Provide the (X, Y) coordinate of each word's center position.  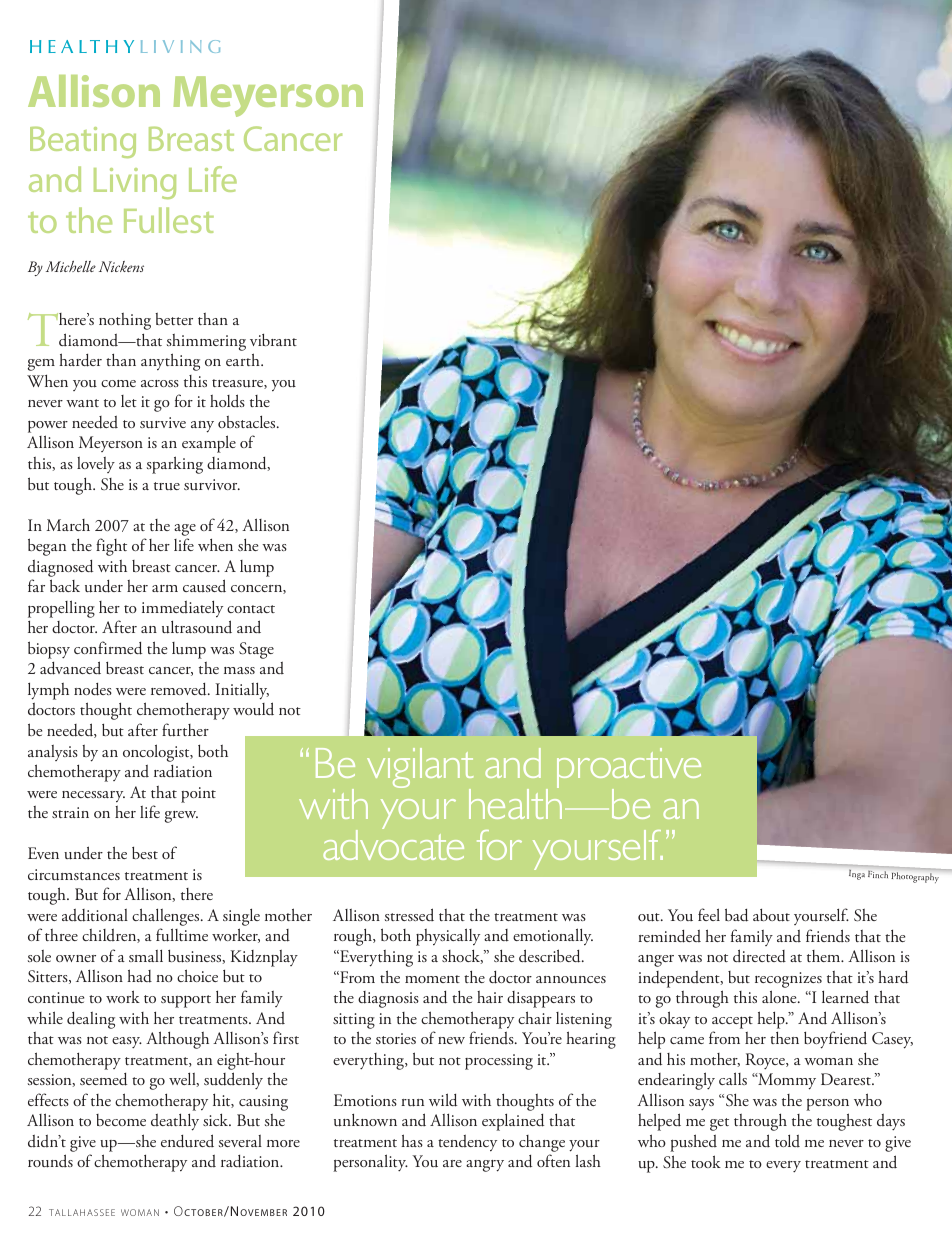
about (771, 915)
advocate (393, 843)
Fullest (169, 220)
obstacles (248, 421)
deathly (175, 1122)
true (167, 486)
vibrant (273, 339)
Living (135, 183)
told (787, 1141)
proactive (629, 769)
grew (181, 817)
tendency (467, 1143)
